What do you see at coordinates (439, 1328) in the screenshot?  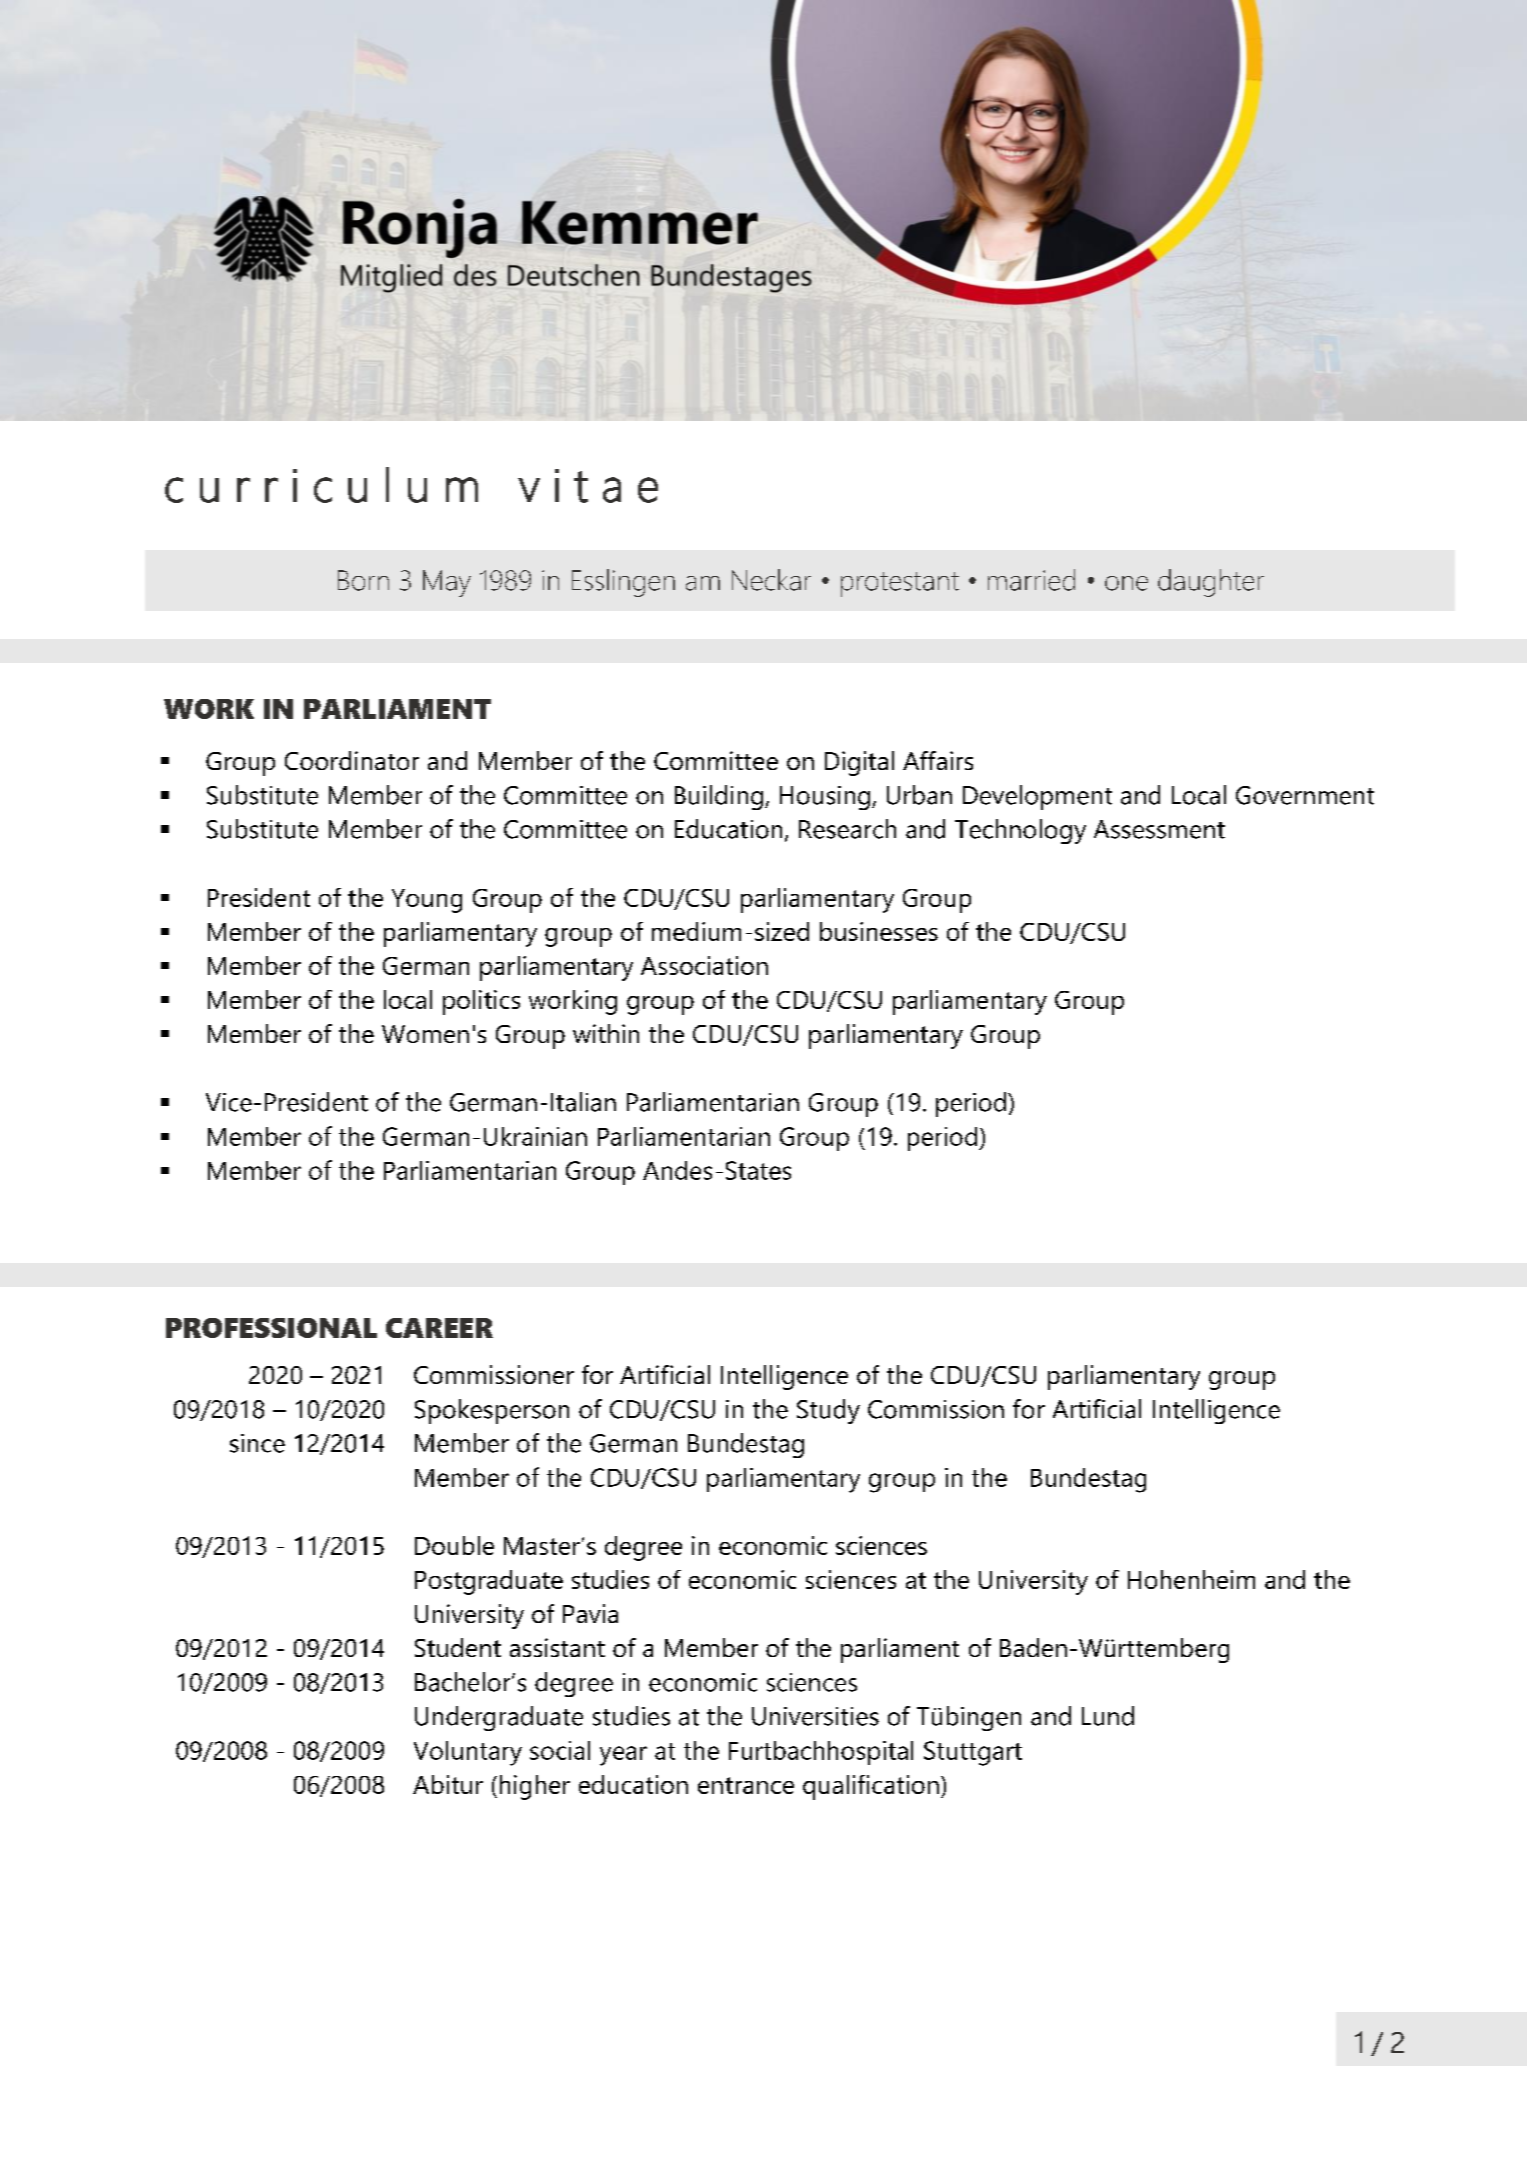 I see `CAREER` at bounding box center [439, 1328].
